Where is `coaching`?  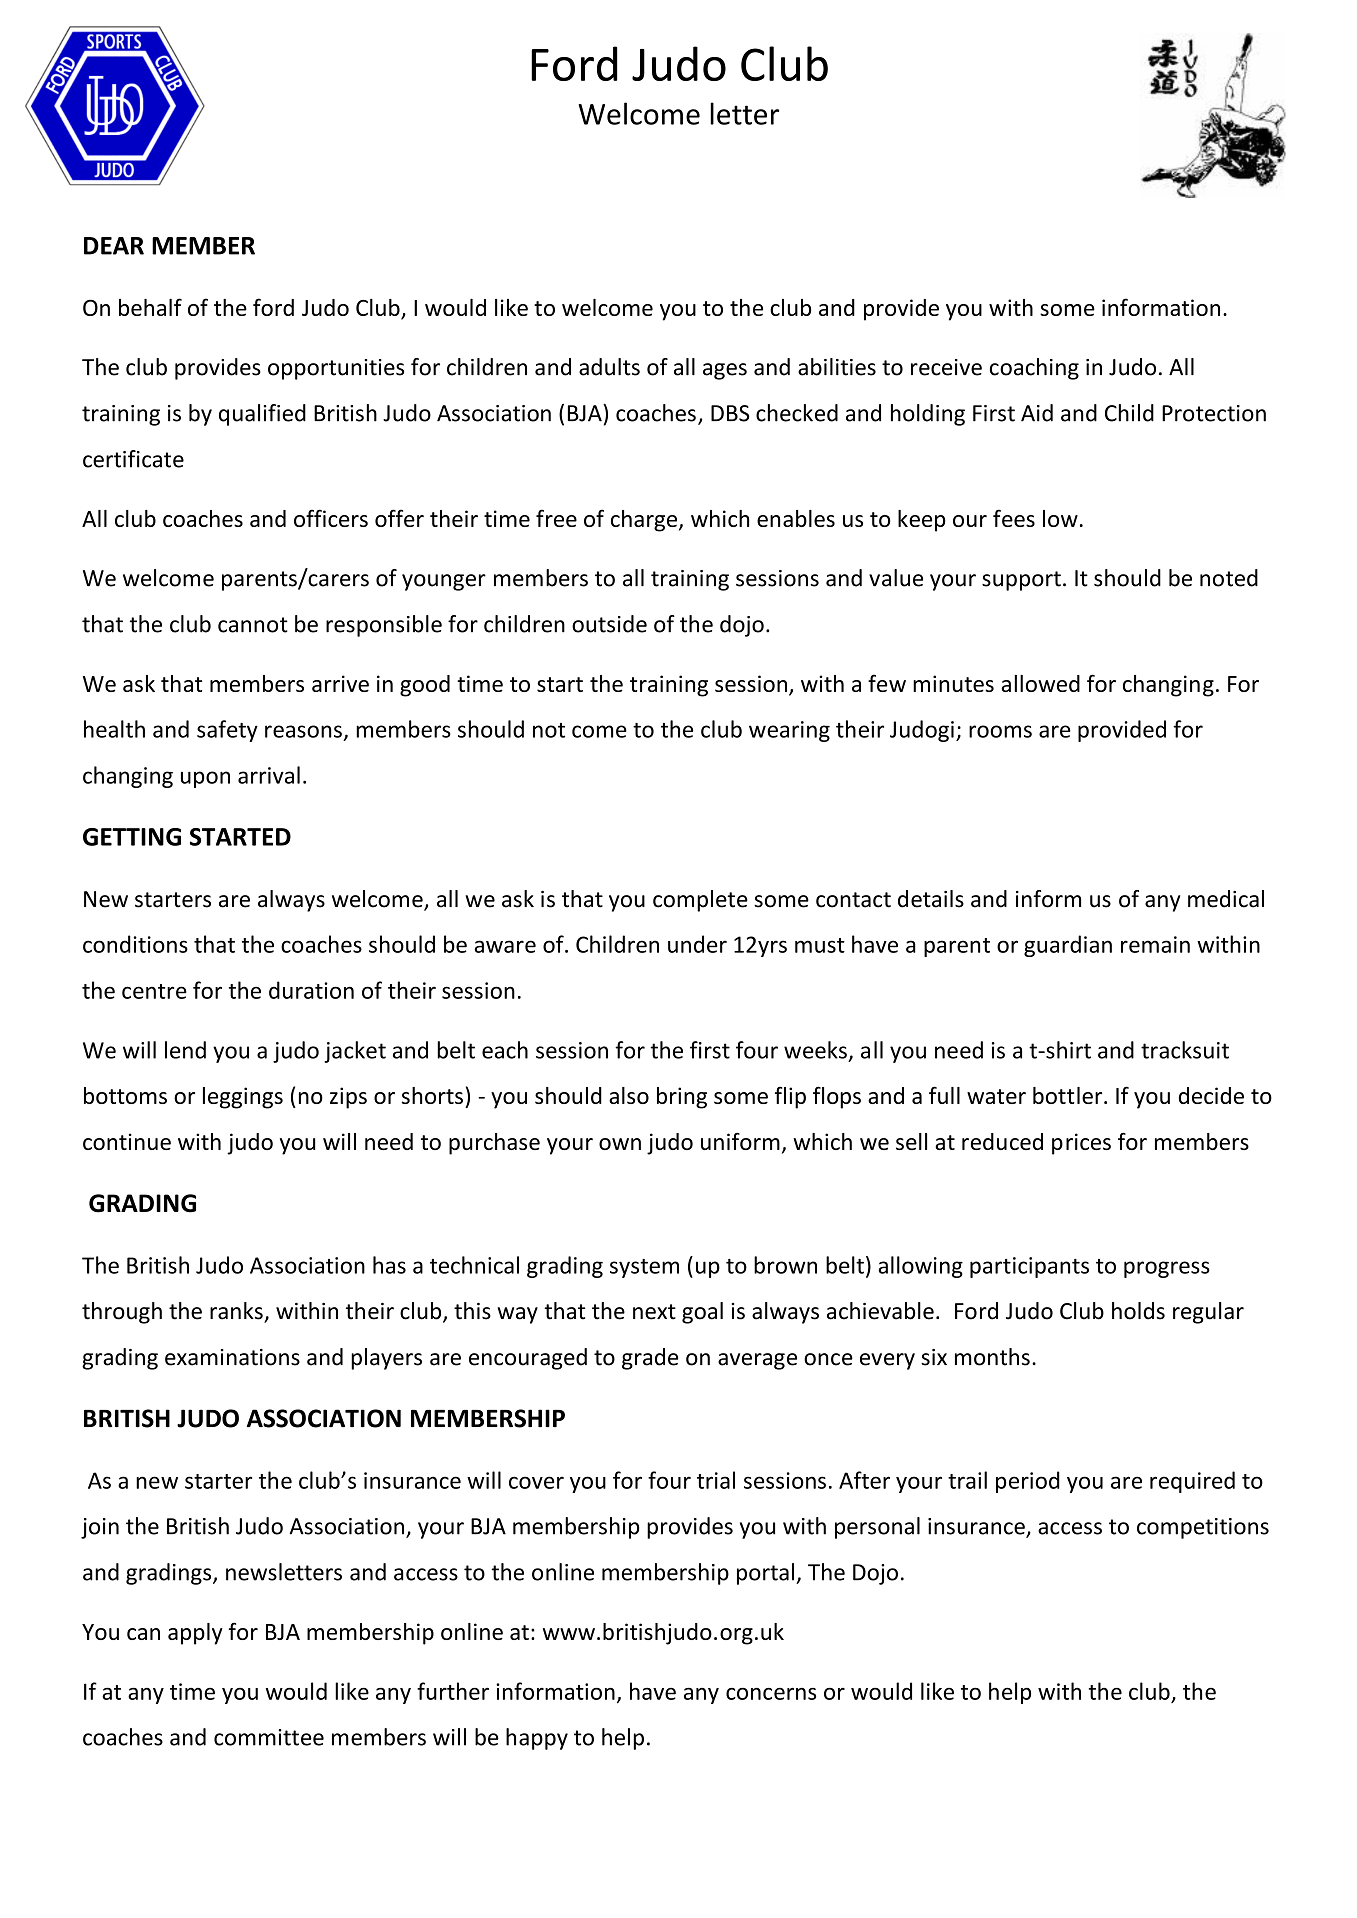
coaching is located at coordinates (1034, 369).
